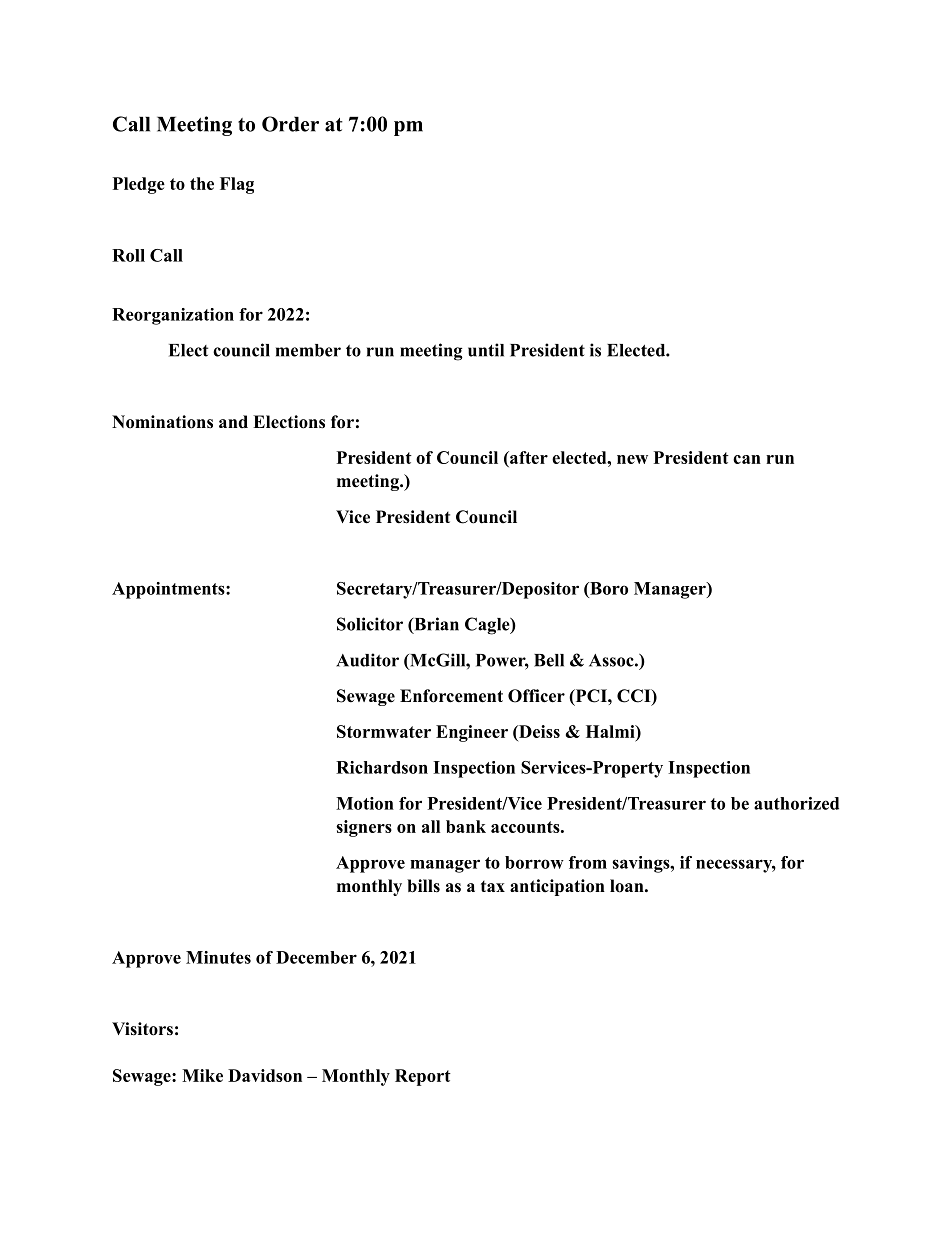 This document has height=1233, width=952. Describe the element at coordinates (202, 183) in the document. I see `the` at that location.
